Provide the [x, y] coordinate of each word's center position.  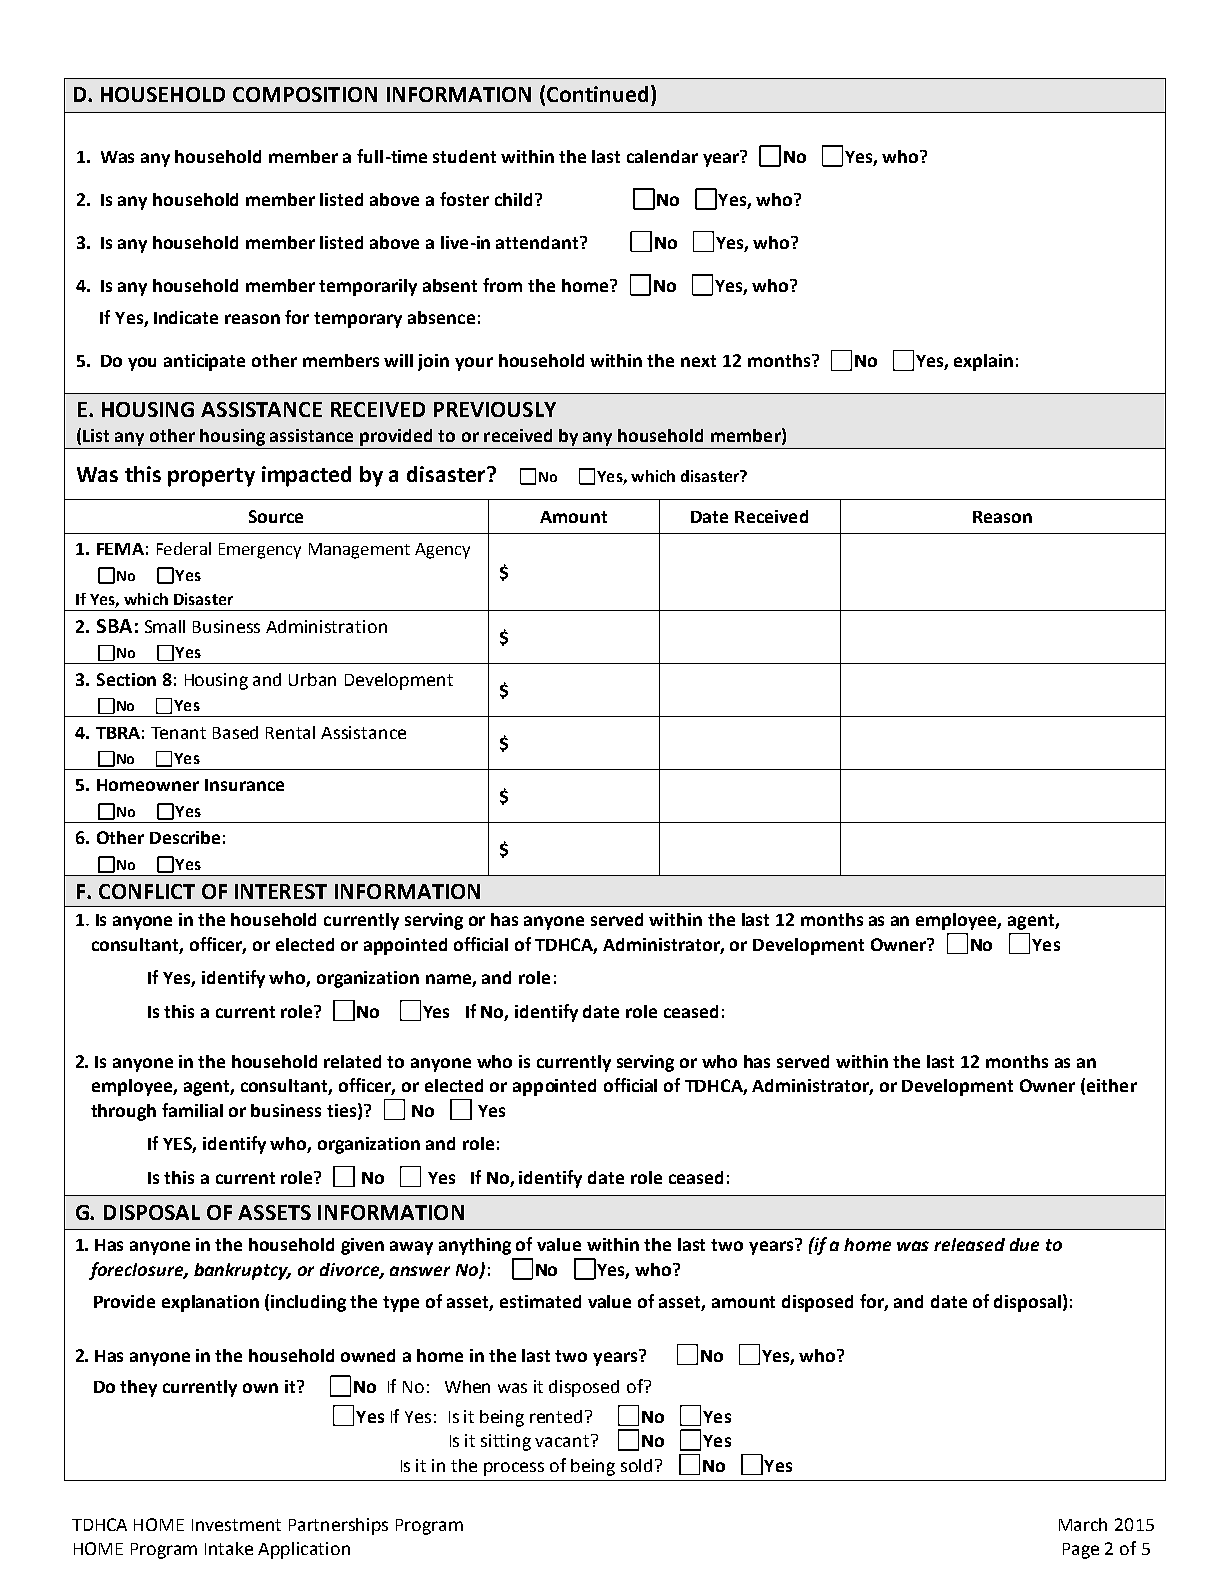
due [1024, 1244]
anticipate [204, 362]
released [969, 1244]
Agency [442, 551]
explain [983, 362]
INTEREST [281, 891]
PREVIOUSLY [495, 409]
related [352, 1061]
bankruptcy [242, 1271]
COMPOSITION [305, 94]
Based [235, 732]
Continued [597, 94]
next [698, 361]
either [1112, 1085]
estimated [540, 1301]
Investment [236, 1525]
